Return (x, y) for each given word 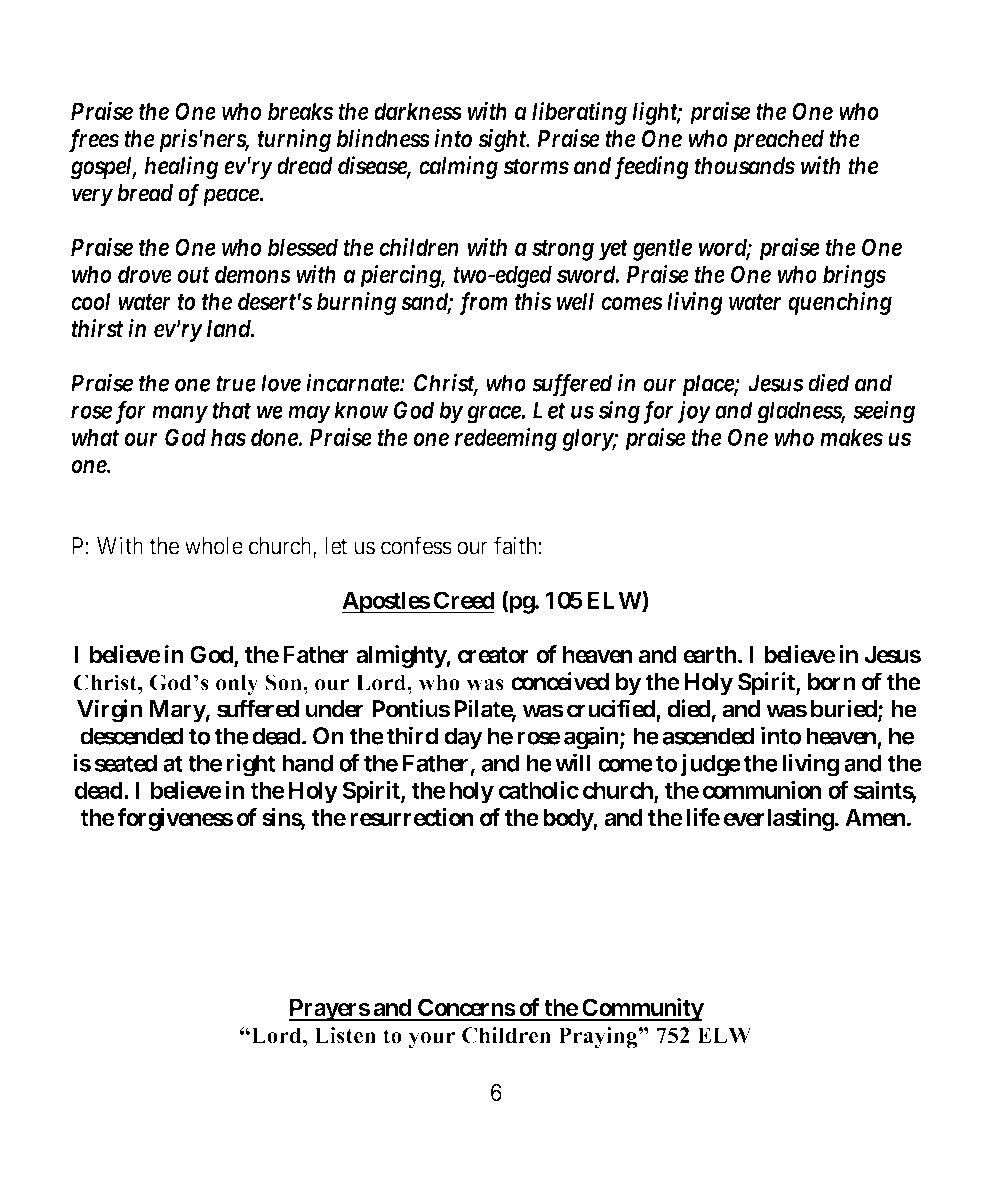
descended (132, 736)
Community (642, 1009)
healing (181, 168)
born (831, 682)
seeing (884, 412)
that (231, 410)
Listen (345, 1035)
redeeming (505, 439)
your (431, 1040)
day (463, 738)
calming (458, 168)
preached (778, 141)
